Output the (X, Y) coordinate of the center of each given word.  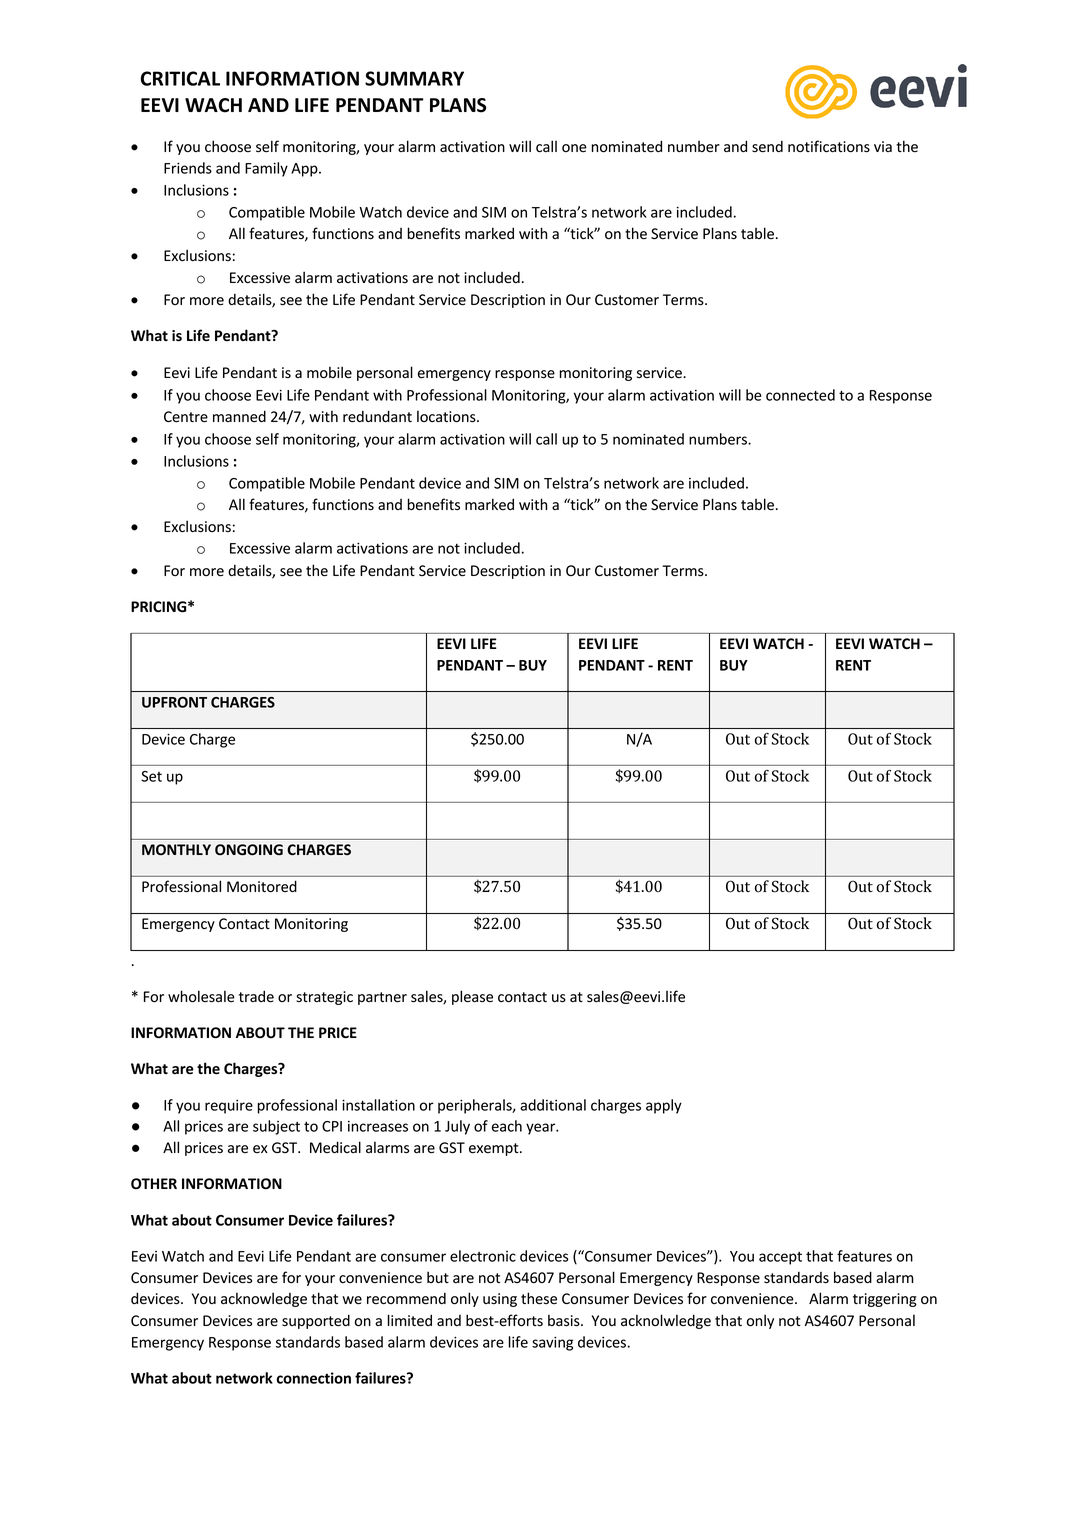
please (472, 997)
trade (256, 996)
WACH (213, 105)
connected (800, 395)
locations (447, 416)
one (574, 148)
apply (664, 1106)
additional (553, 1105)
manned (239, 416)
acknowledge (264, 1299)
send (767, 147)
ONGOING (249, 849)
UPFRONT (174, 702)
